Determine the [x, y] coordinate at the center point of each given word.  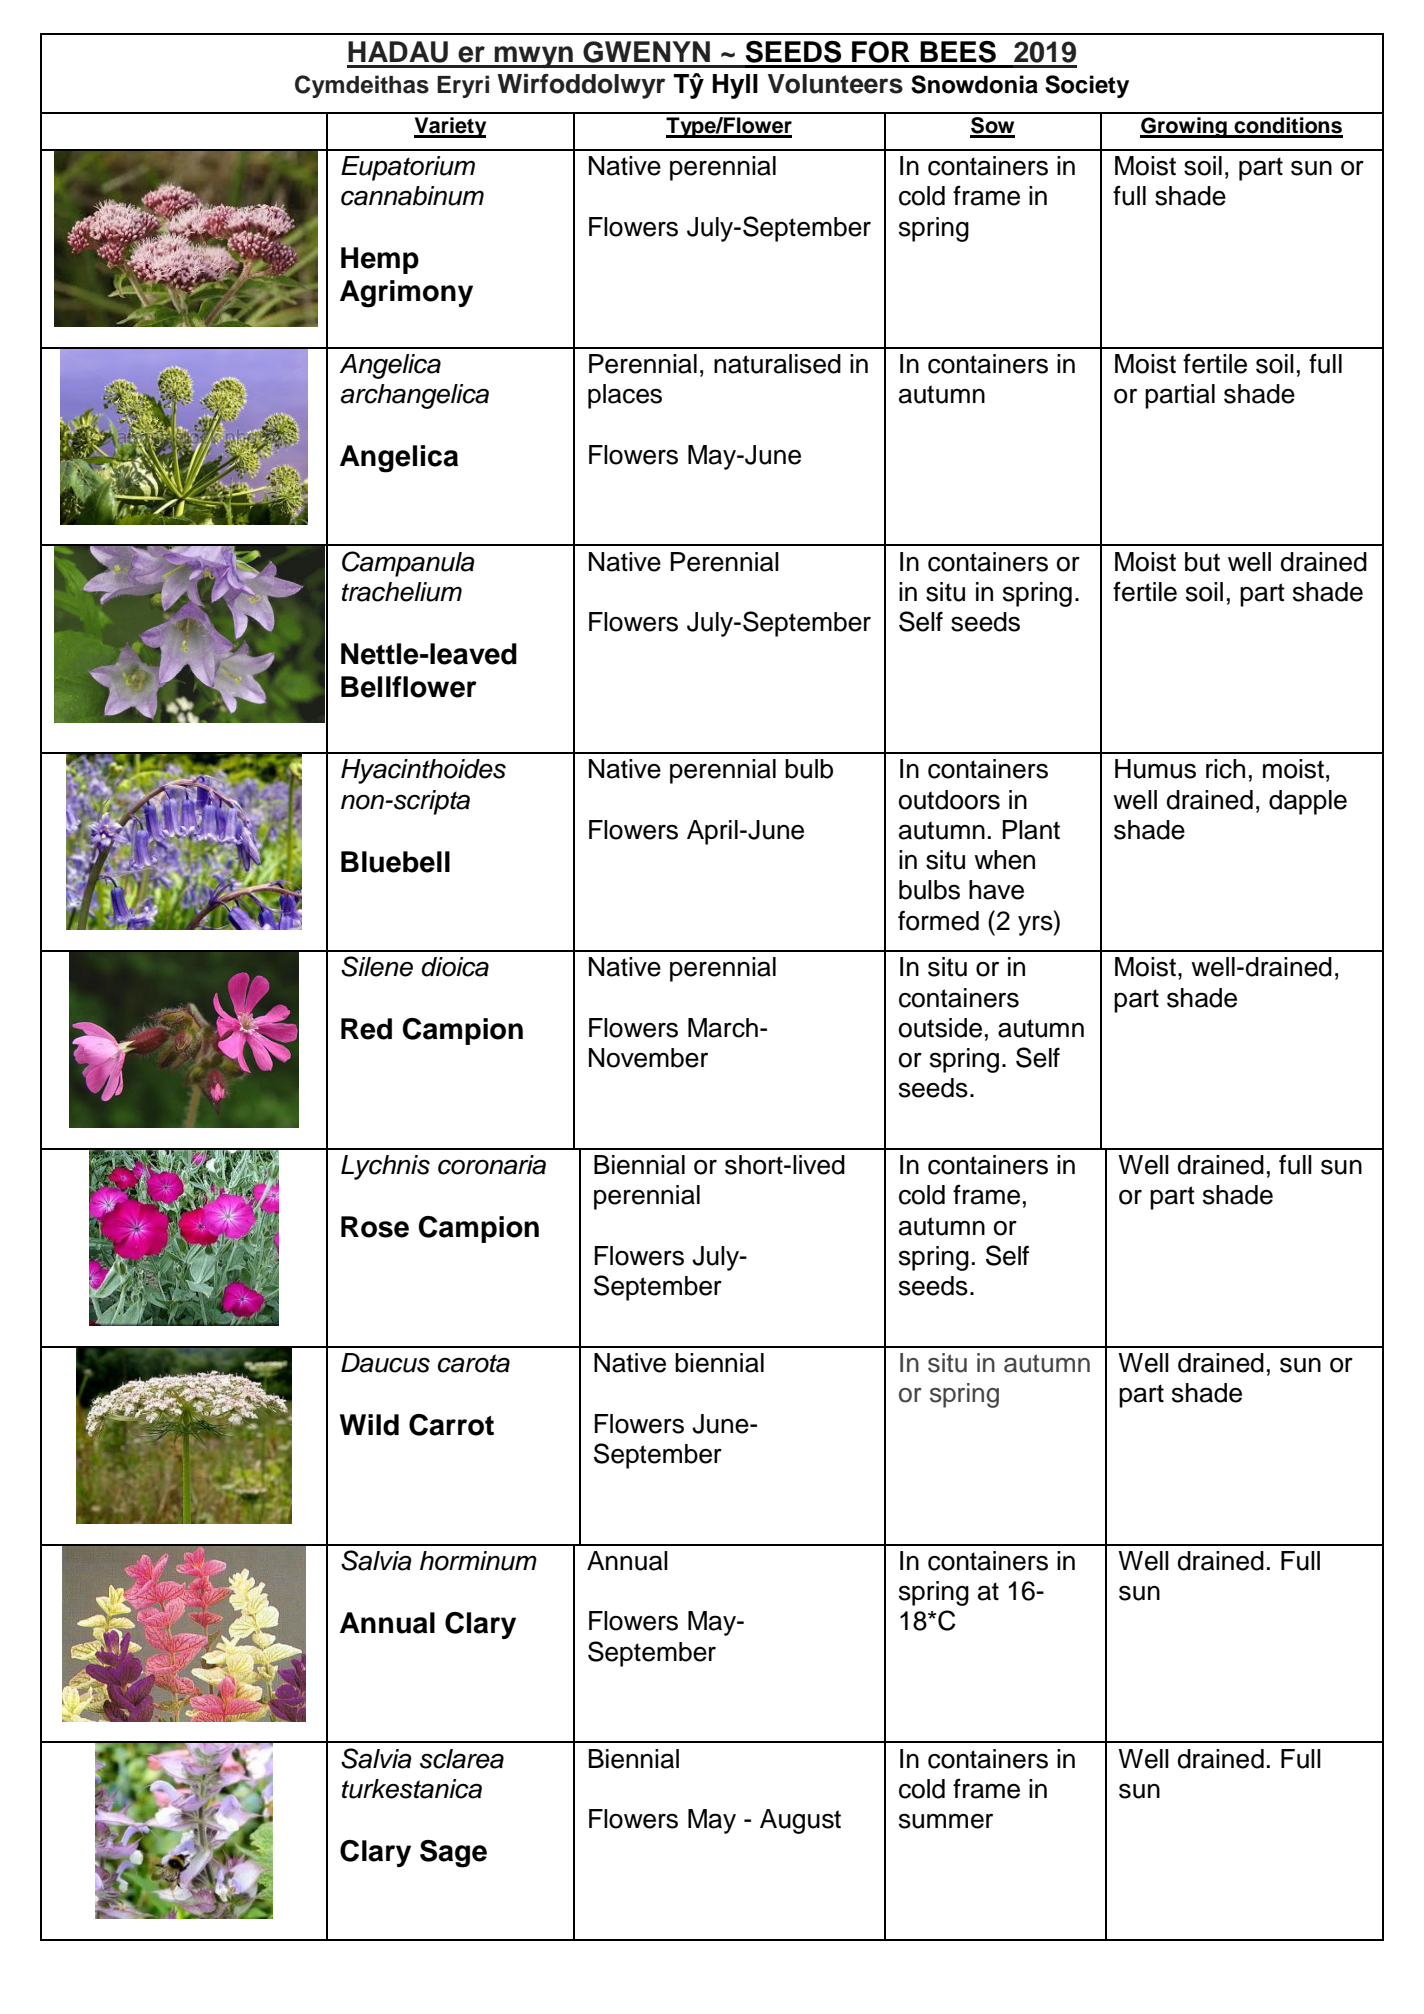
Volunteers [835, 84]
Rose [375, 1227]
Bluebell [395, 862]
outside [940, 1028]
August [800, 1821]
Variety [450, 127]
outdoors [949, 800]
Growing [1184, 127]
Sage [453, 1854]
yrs [1036, 925]
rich [1225, 769]
